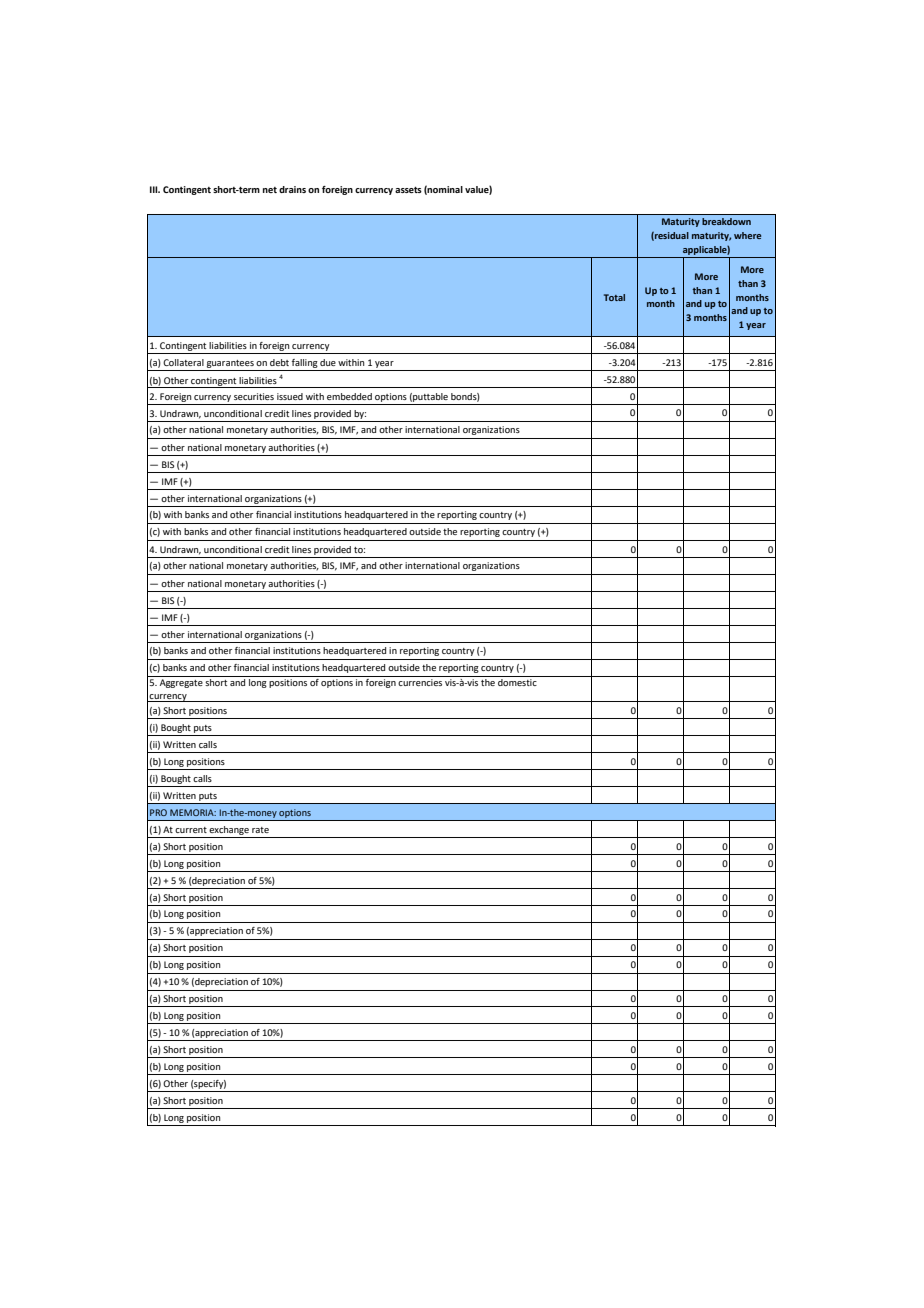  I want to click on assets, so click(408, 190).
